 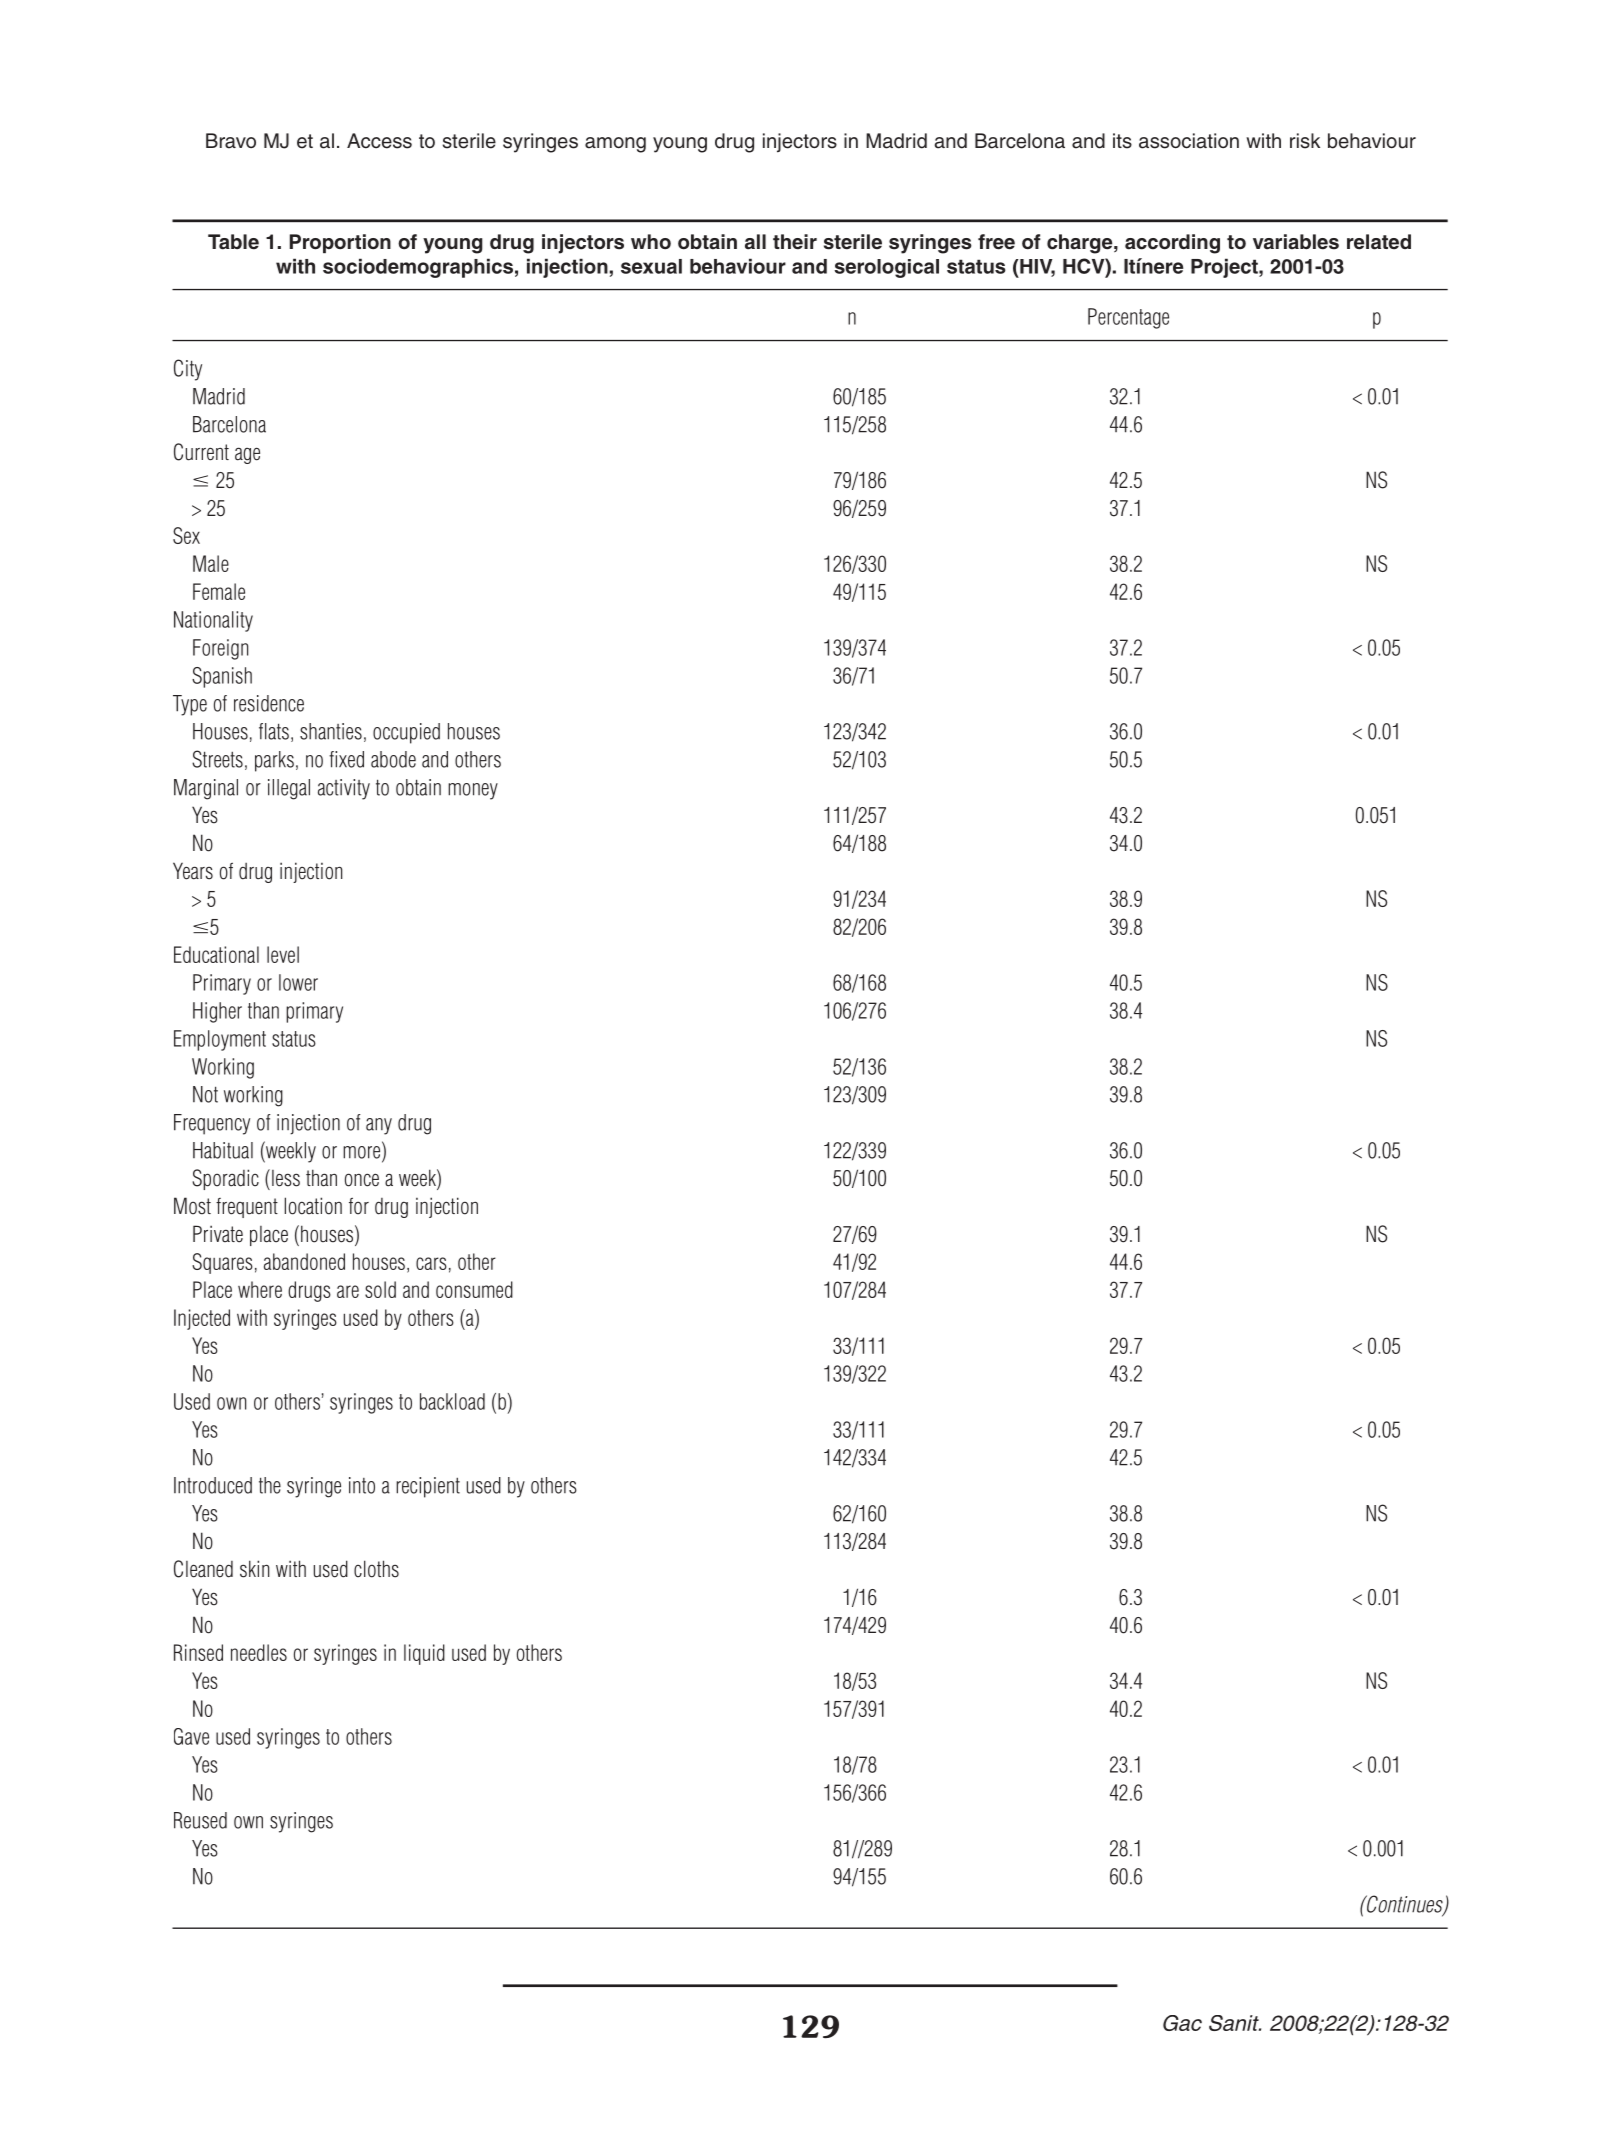 I want to click on association, so click(x=1189, y=141).
